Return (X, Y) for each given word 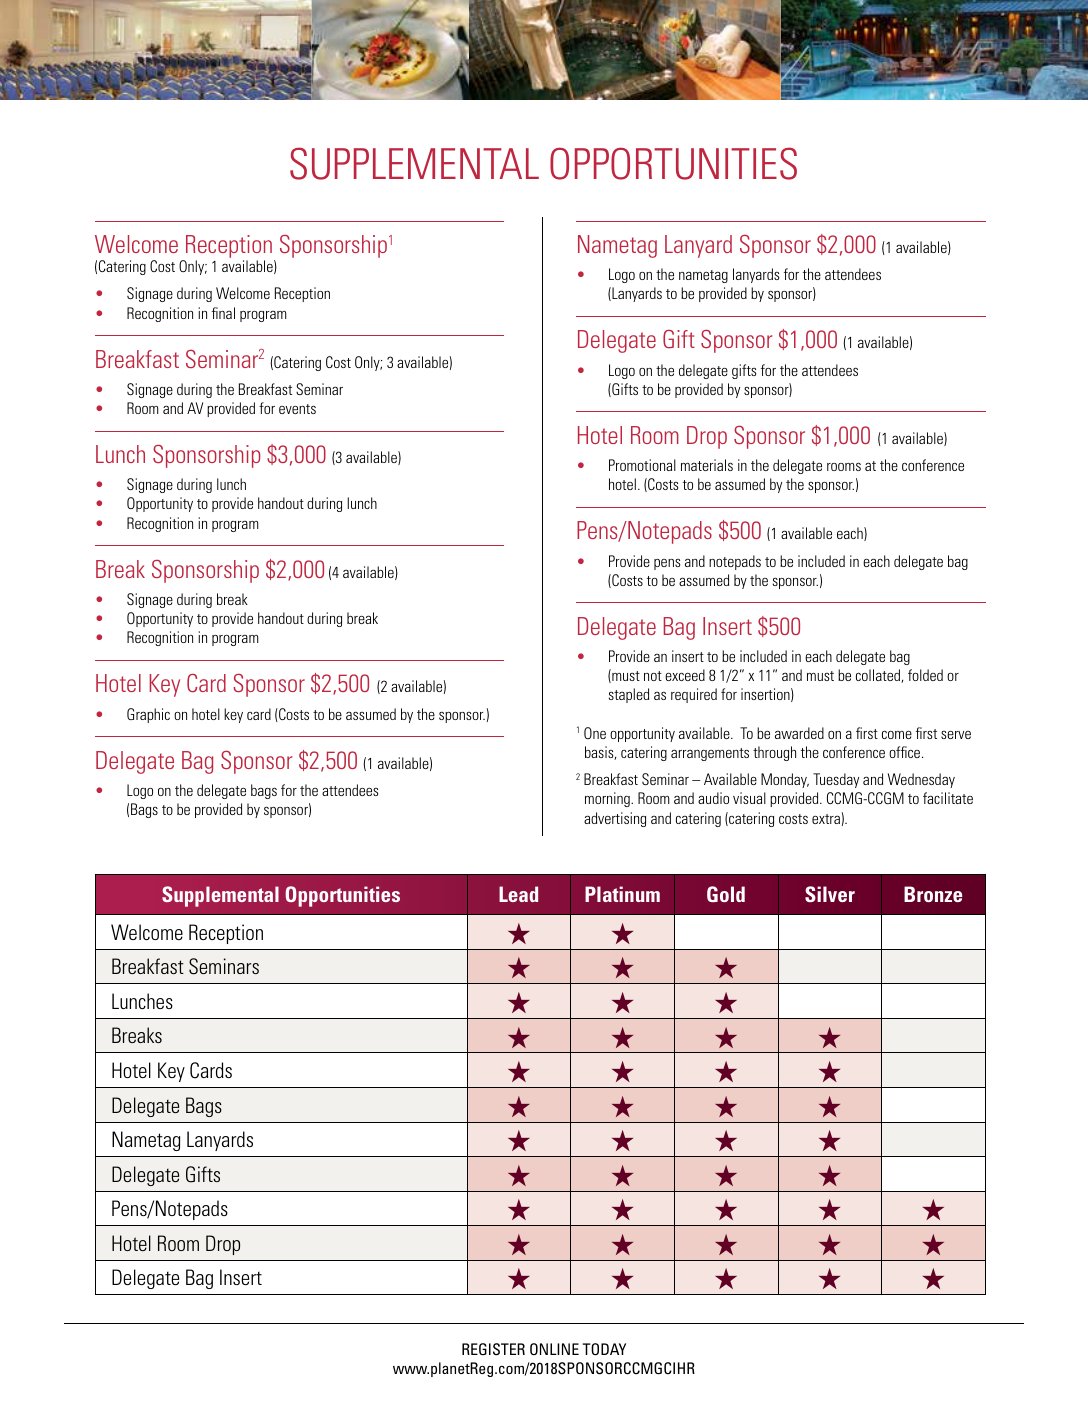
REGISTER (493, 1349)
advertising (615, 819)
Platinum (622, 894)
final (223, 313)
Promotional (642, 465)
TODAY (604, 1349)
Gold (726, 894)
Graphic (148, 715)
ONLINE (554, 1349)
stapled (629, 695)
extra (826, 819)
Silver (830, 894)
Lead (518, 894)
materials (707, 465)
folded (925, 675)
